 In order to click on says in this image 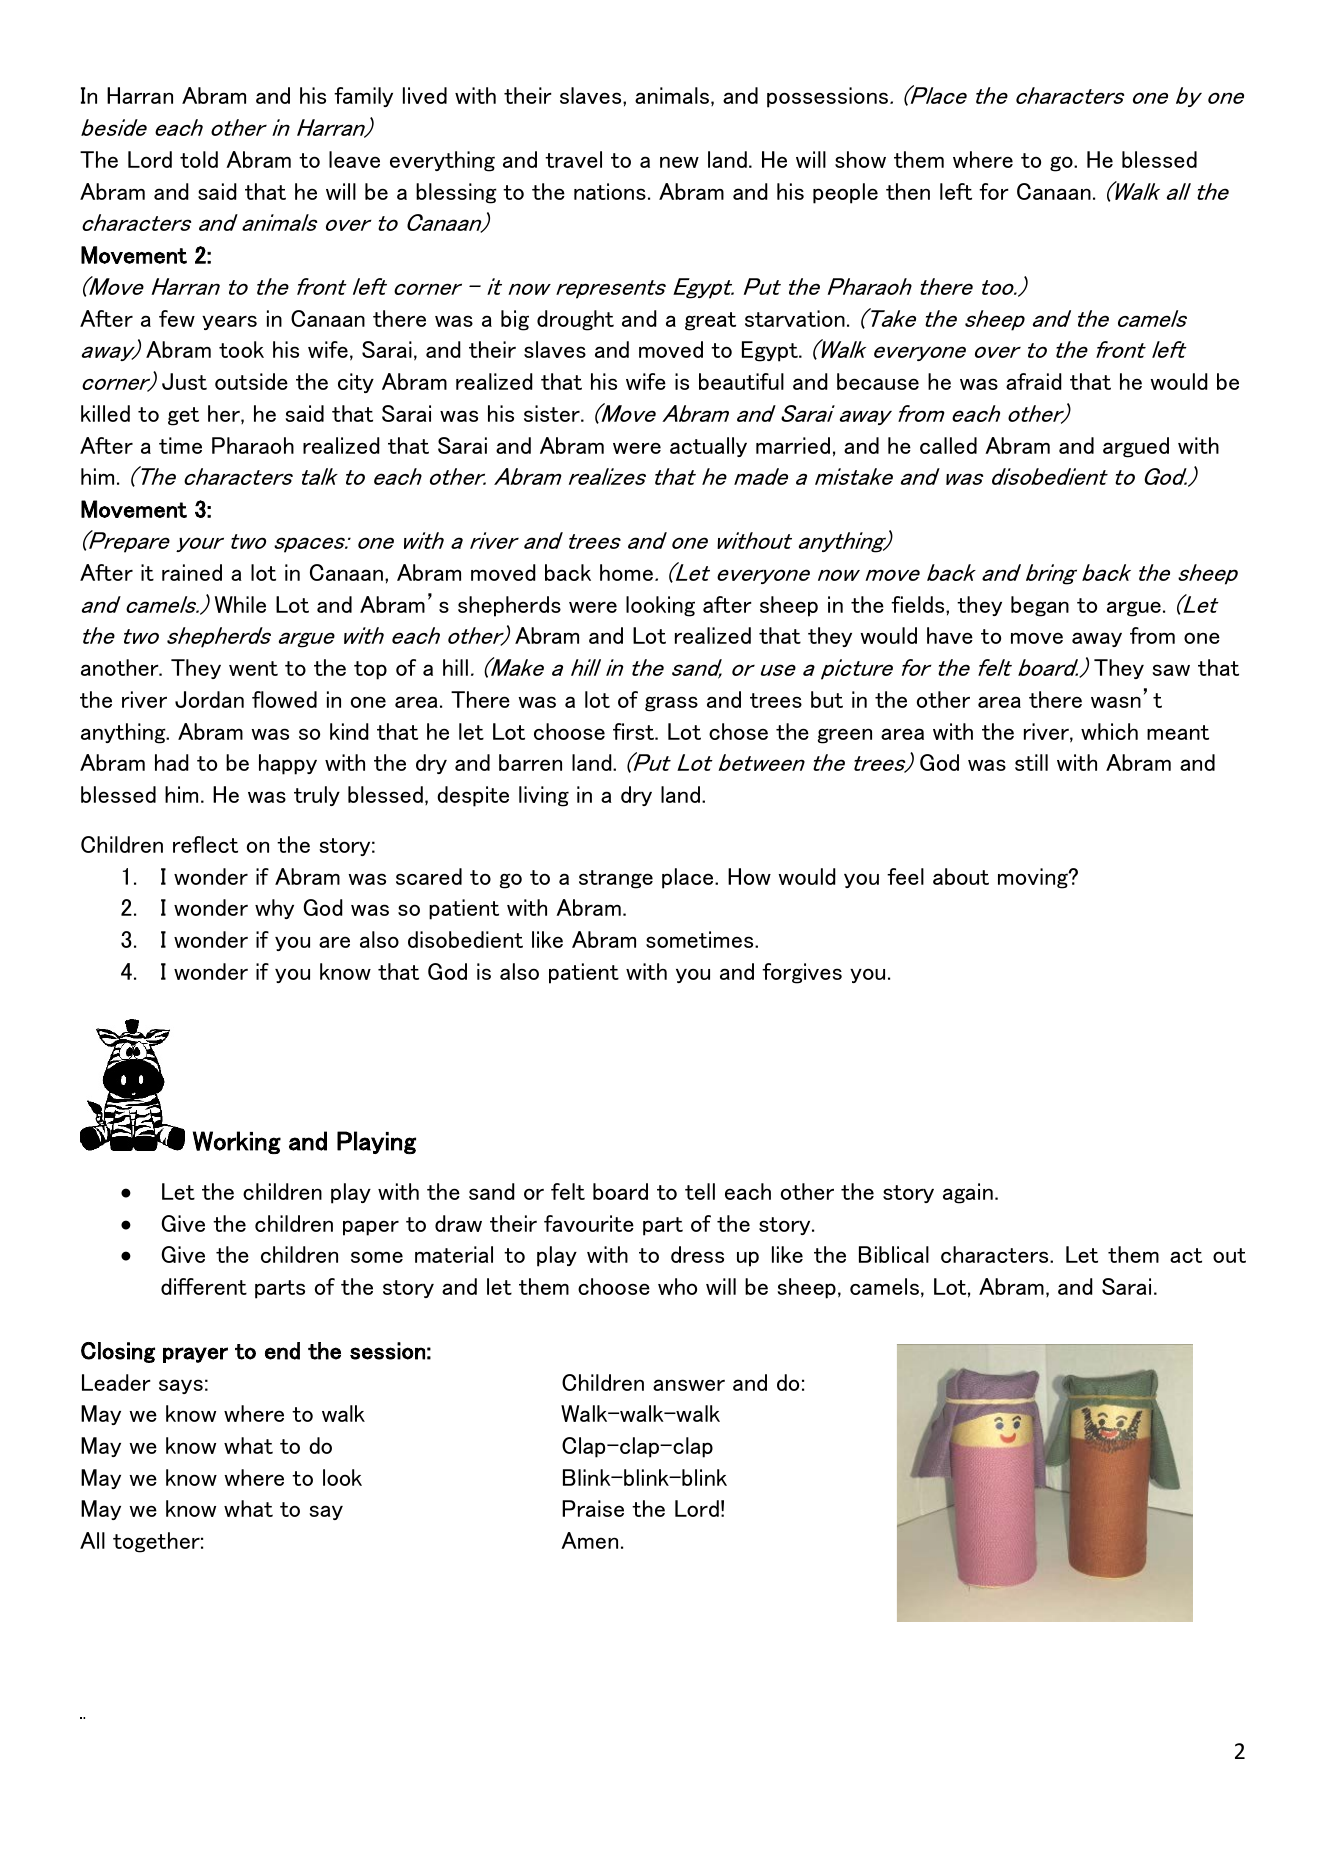, I will do `click(181, 1386)`.
